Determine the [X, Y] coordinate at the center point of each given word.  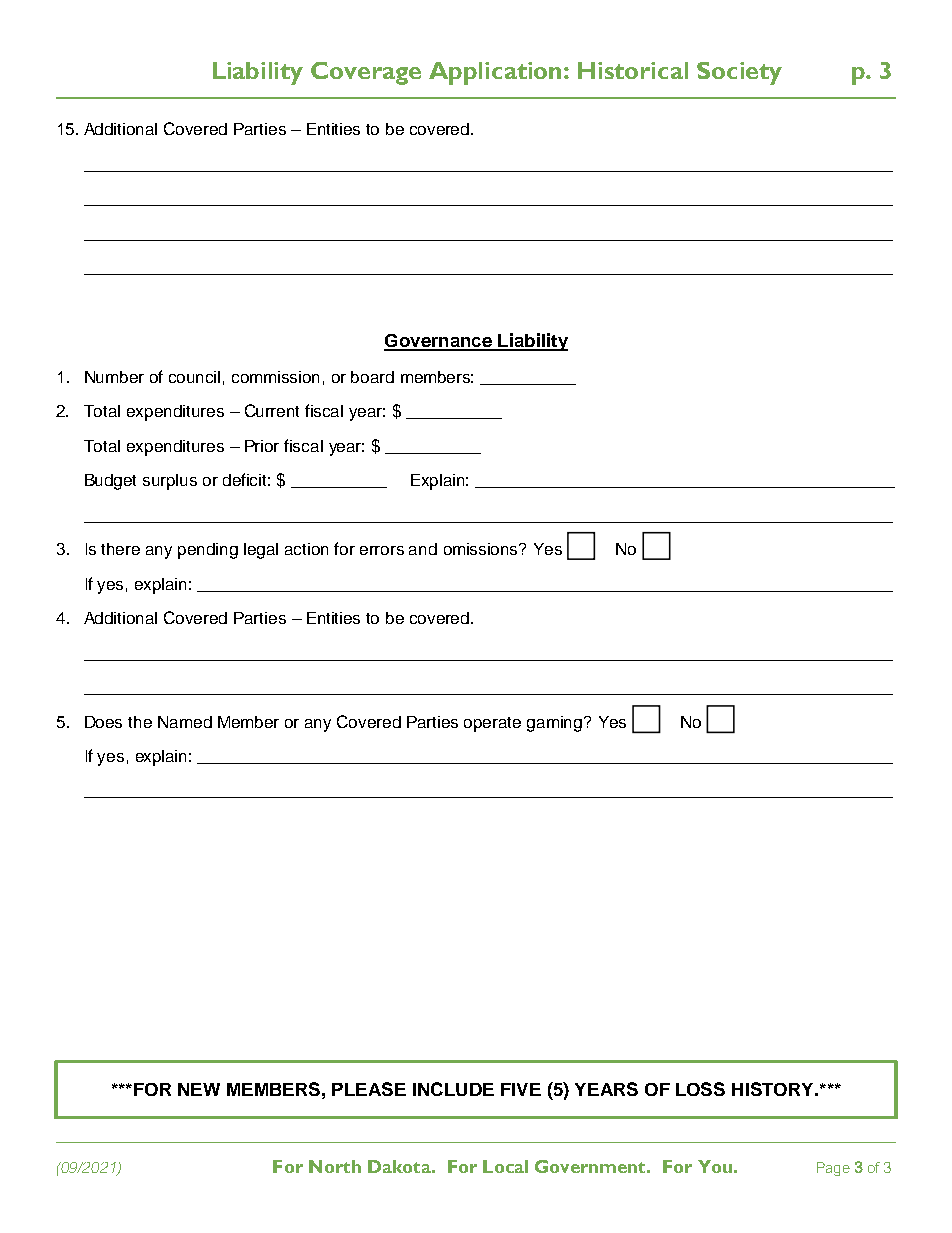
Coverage [366, 73]
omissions [482, 549]
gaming [556, 724]
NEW [199, 1089]
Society [739, 73]
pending [208, 551]
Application [495, 73]
